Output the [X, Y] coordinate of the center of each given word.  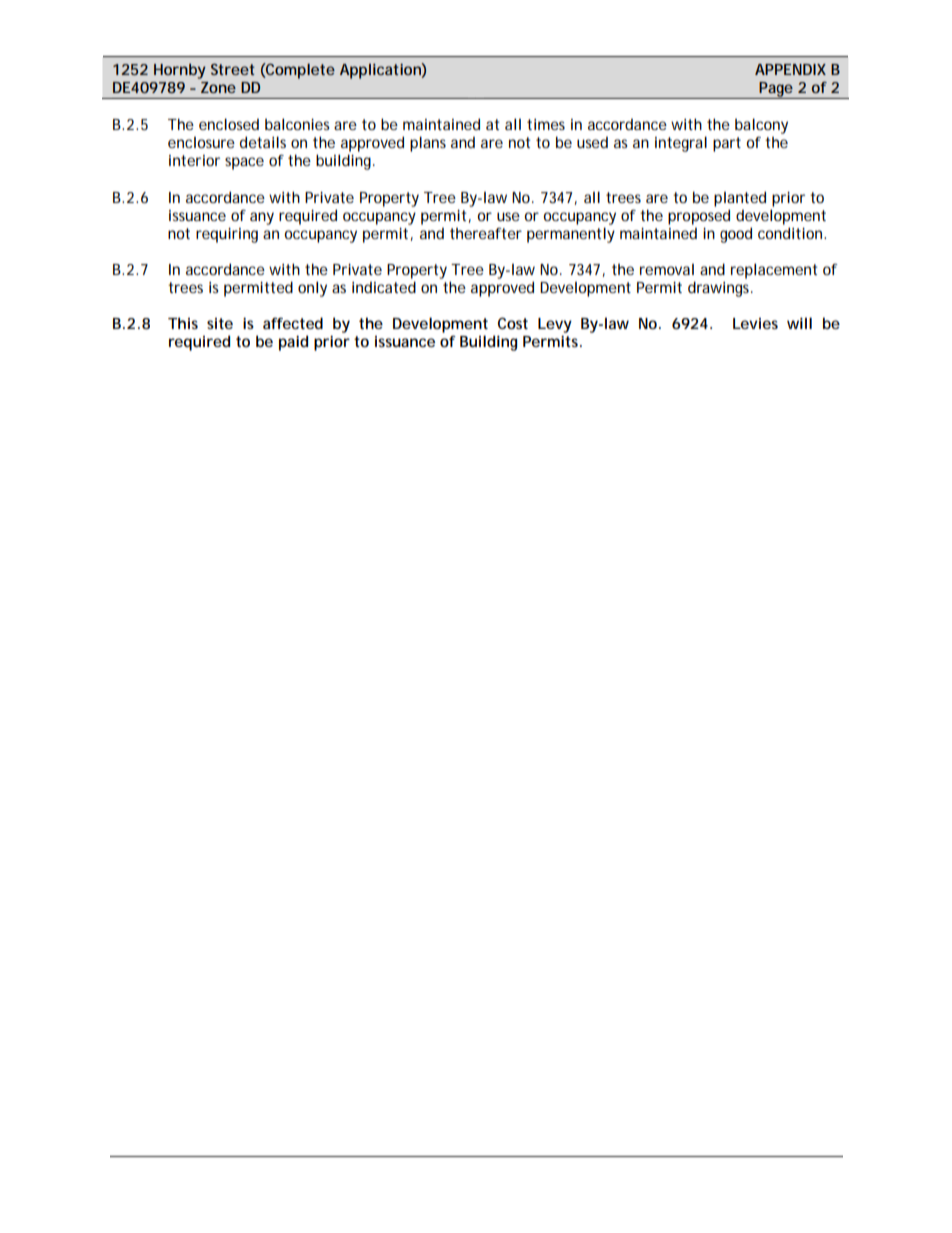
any [262, 218]
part [727, 144]
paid [293, 343]
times [546, 124]
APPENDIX [790, 69]
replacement [774, 271]
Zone [218, 87]
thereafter [486, 233]
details [263, 142]
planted [740, 199]
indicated [384, 287]
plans [428, 144]
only [312, 289]
